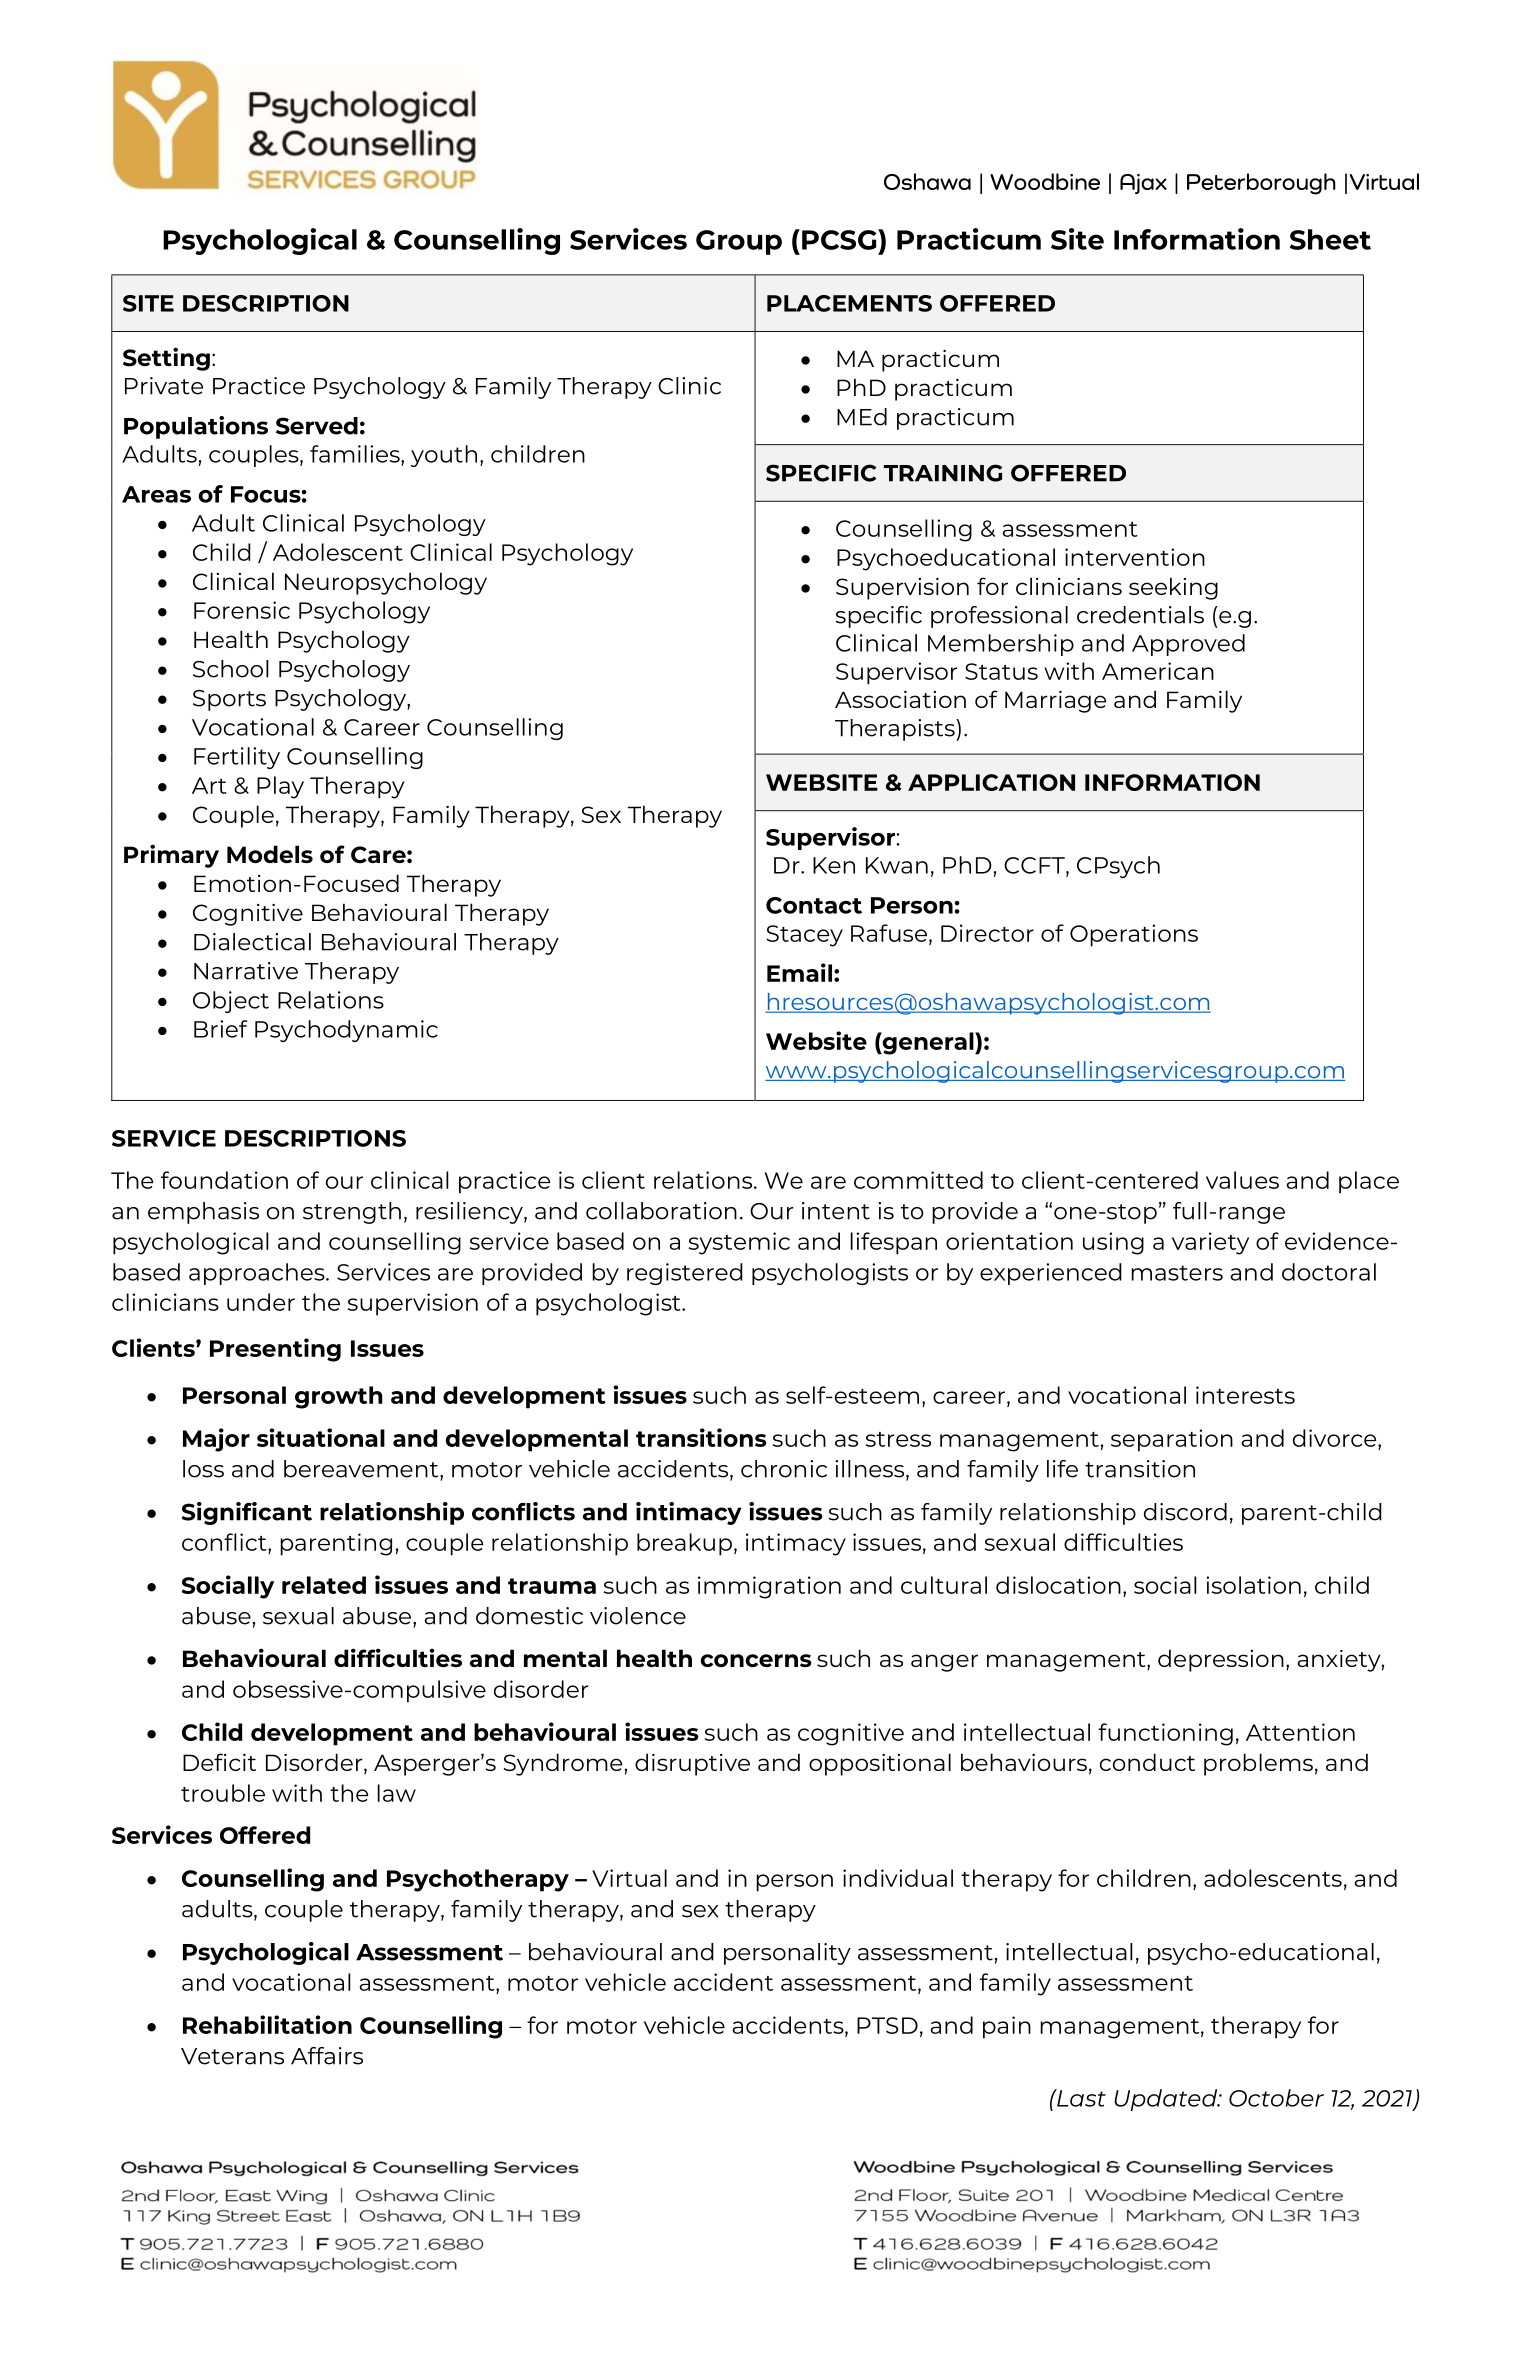  Describe the element at coordinates (1143, 184) in the screenshot. I see `Ajax` at that location.
